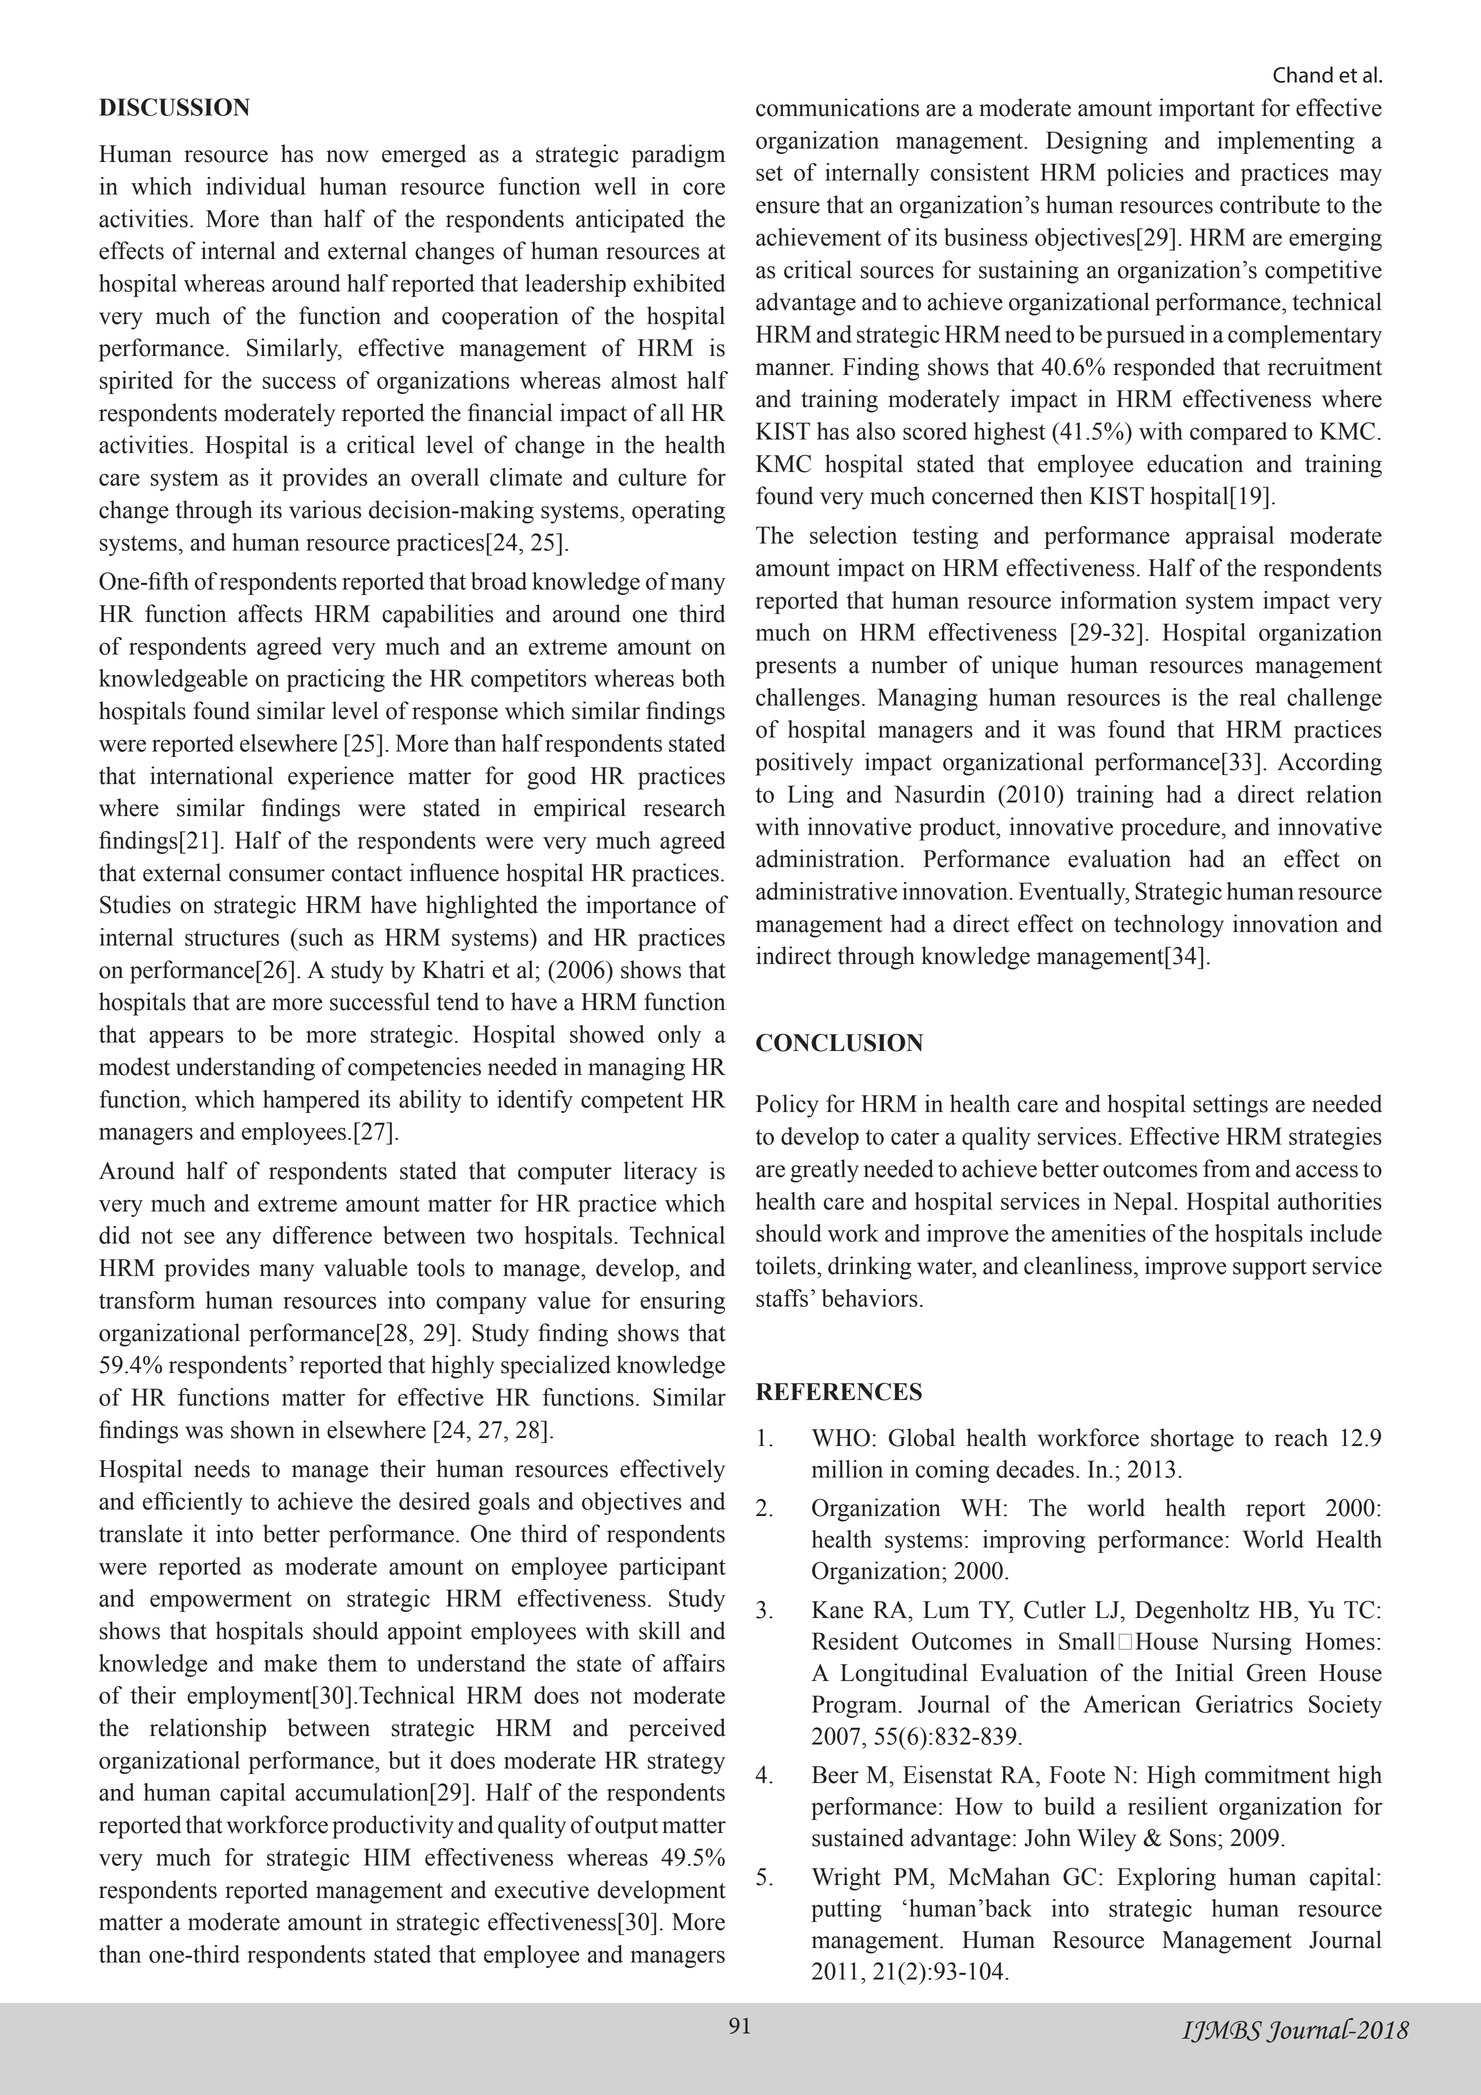 This screenshot has width=1481, height=2095. What do you see at coordinates (678, 156) in the screenshot?
I see `paradigm` at bounding box center [678, 156].
